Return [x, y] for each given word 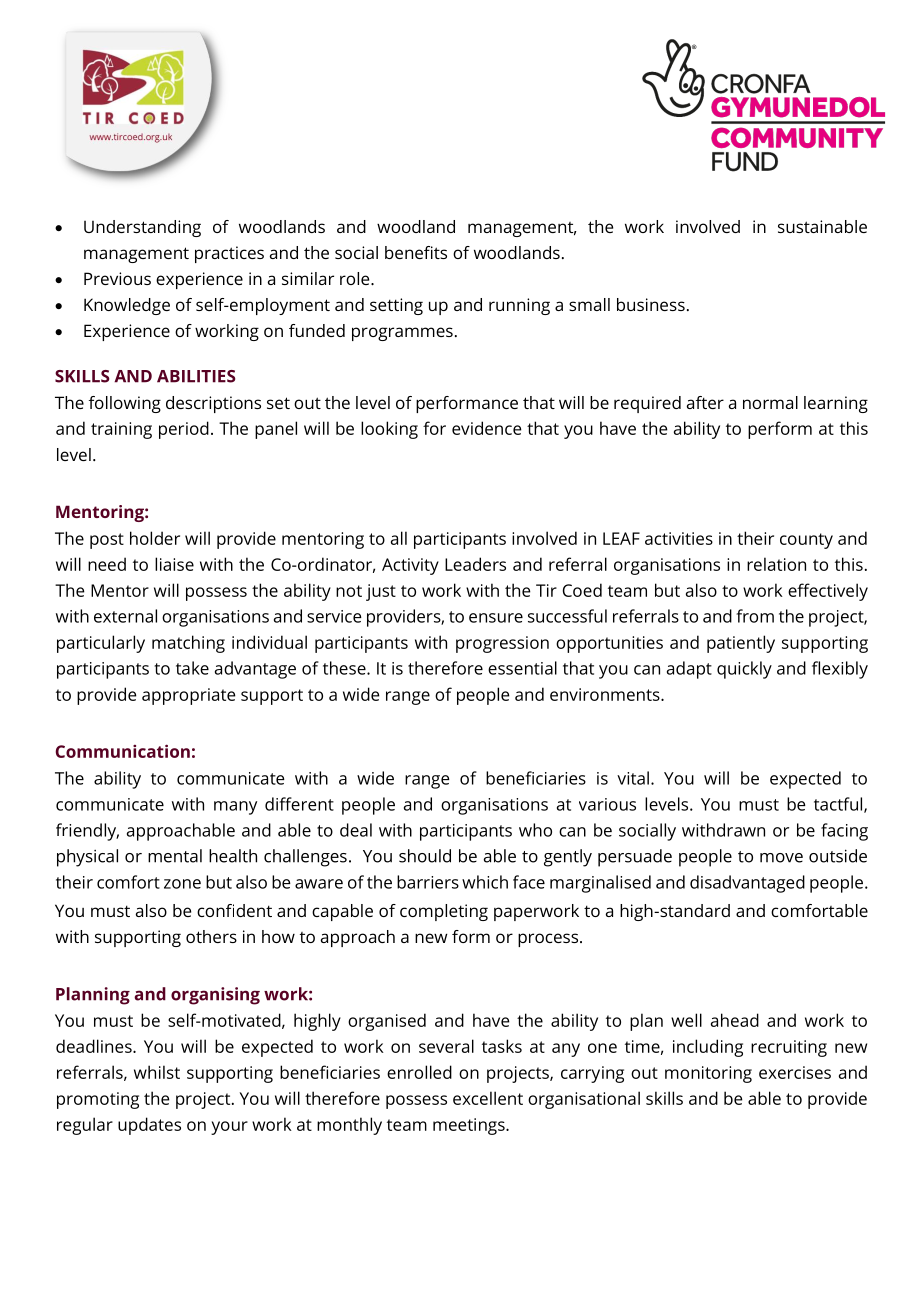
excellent [488, 1098]
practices [229, 254]
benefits [416, 252]
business [651, 304]
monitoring [708, 1074]
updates [149, 1126]
